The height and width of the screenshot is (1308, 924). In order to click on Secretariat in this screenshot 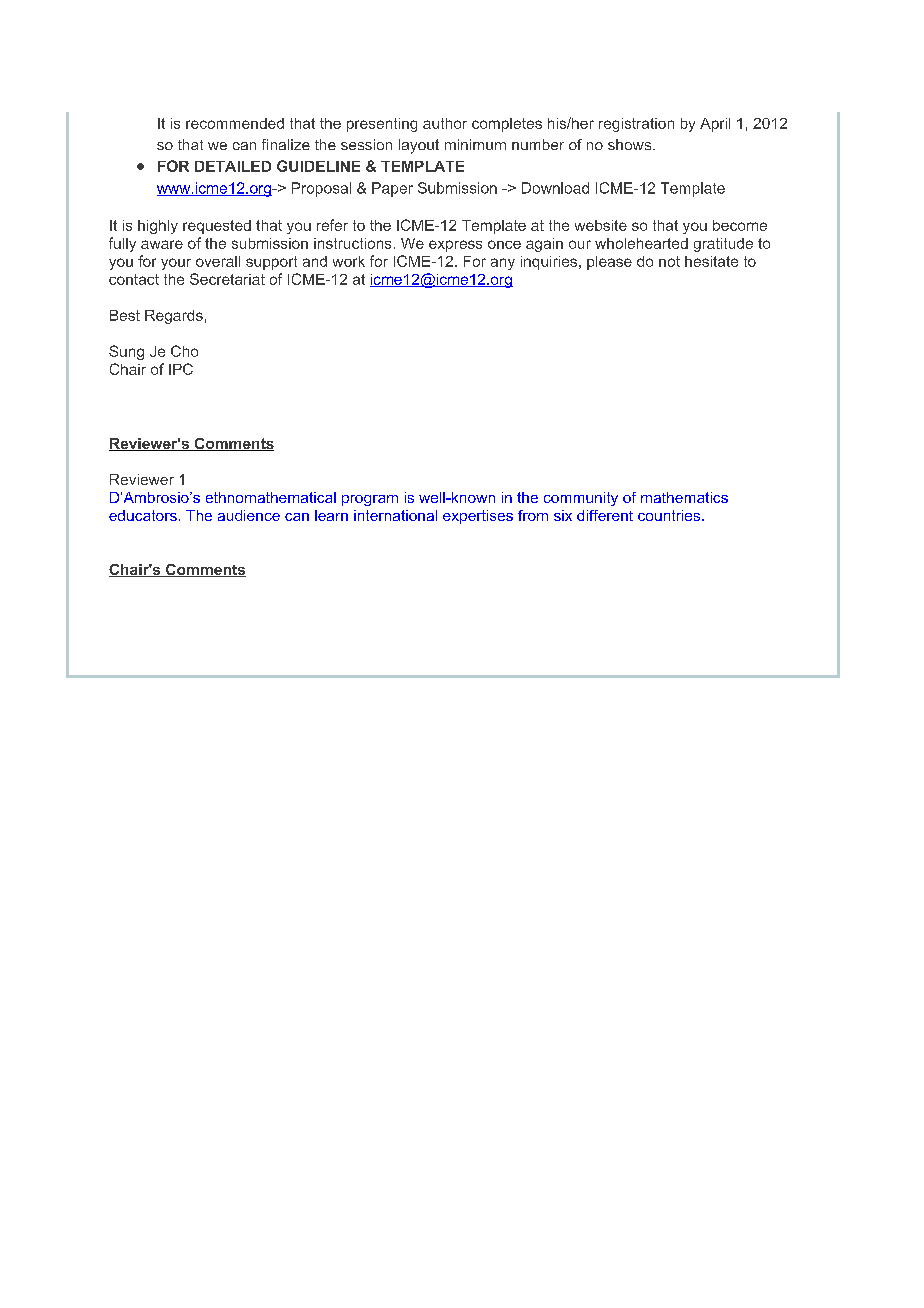, I will do `click(227, 279)`.
